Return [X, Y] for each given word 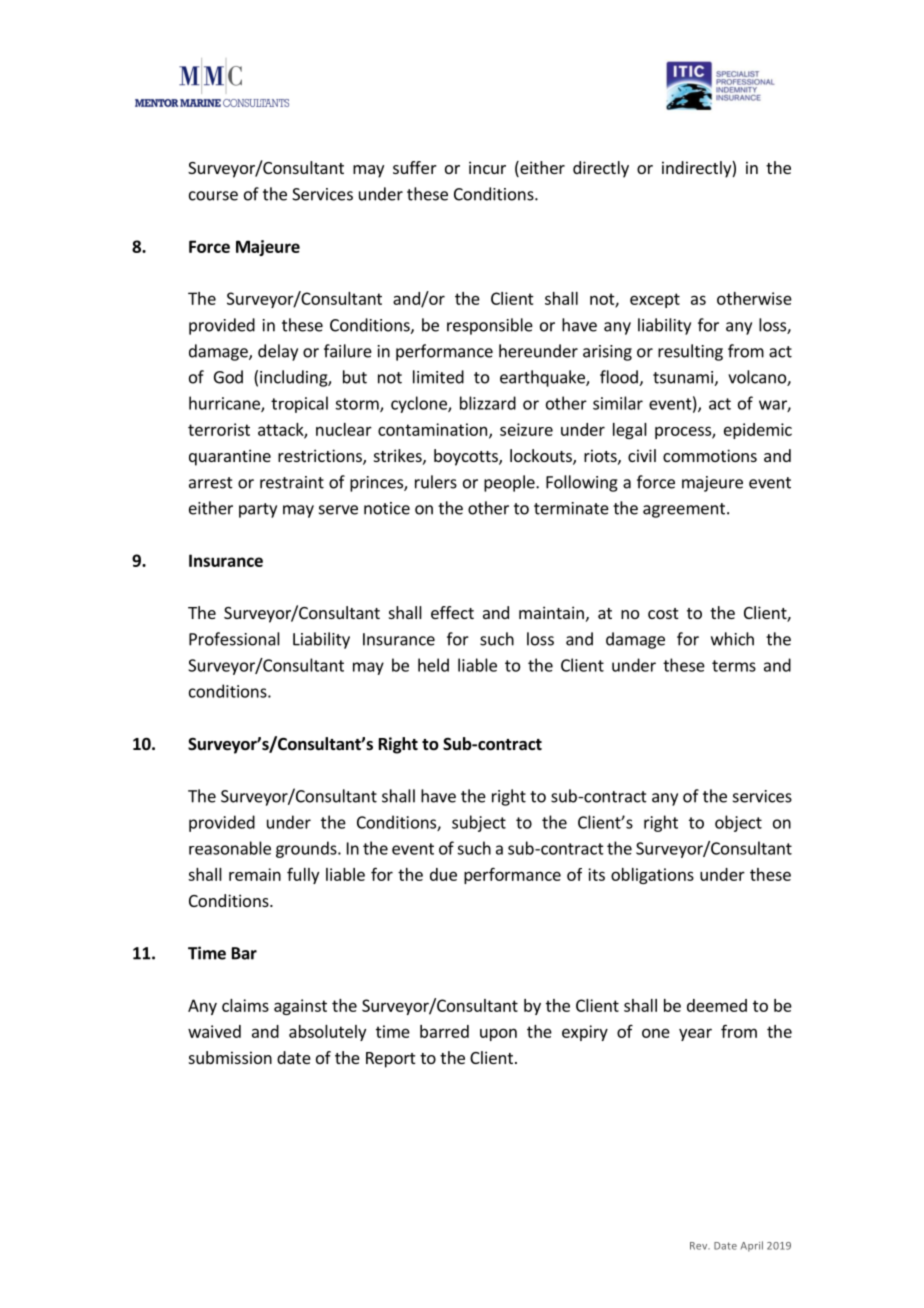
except [655, 300]
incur [487, 167]
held [433, 665]
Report [390, 1060]
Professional [234, 639]
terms [734, 666]
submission [230, 1057]
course [213, 196]
